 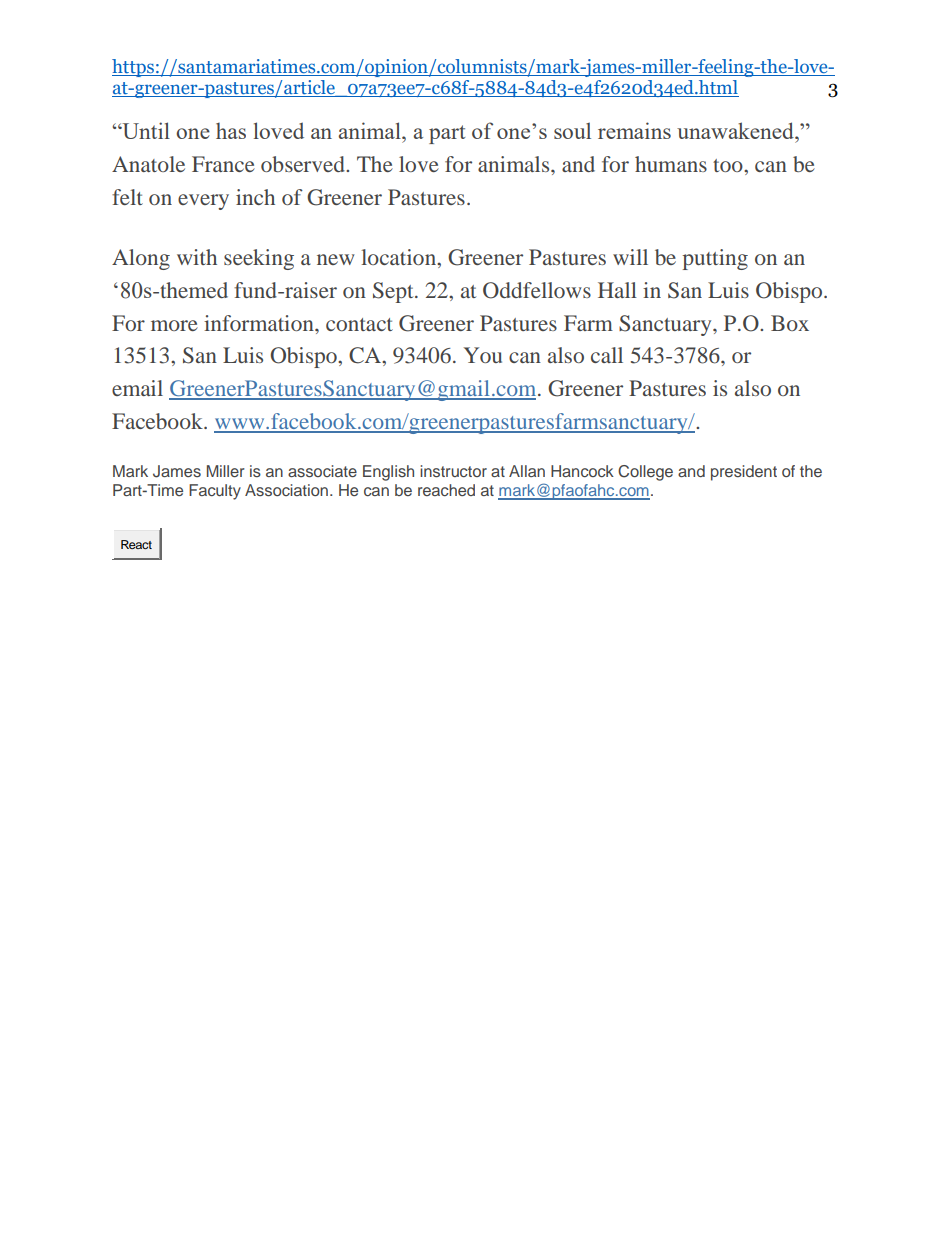 What do you see at coordinates (715, 259) in the screenshot?
I see `putting` at bounding box center [715, 259].
